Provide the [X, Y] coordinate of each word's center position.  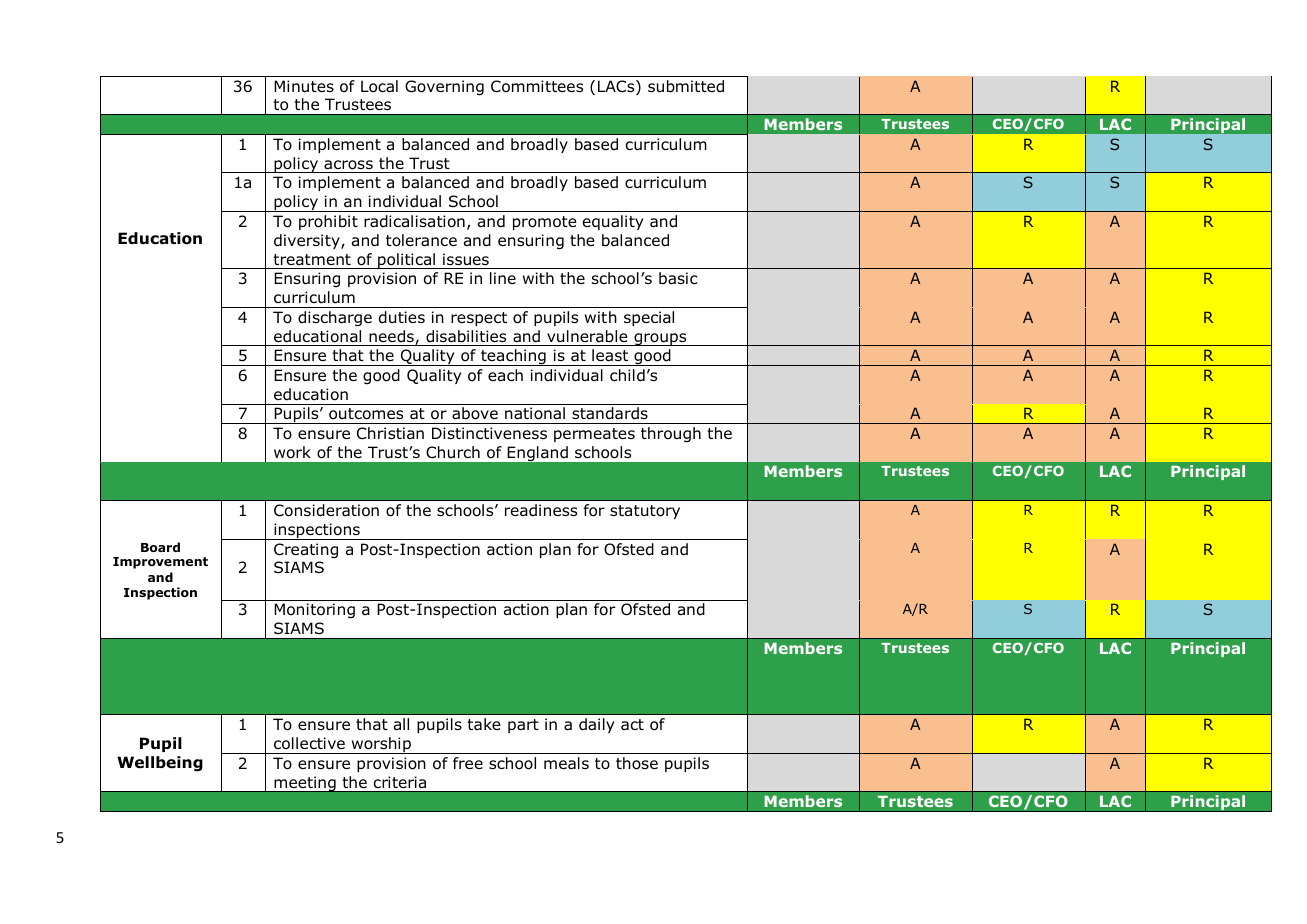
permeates [594, 435]
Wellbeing [160, 764]
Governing [444, 88]
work [292, 452]
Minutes [304, 86]
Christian [390, 433]
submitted [686, 86]
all [401, 724]
